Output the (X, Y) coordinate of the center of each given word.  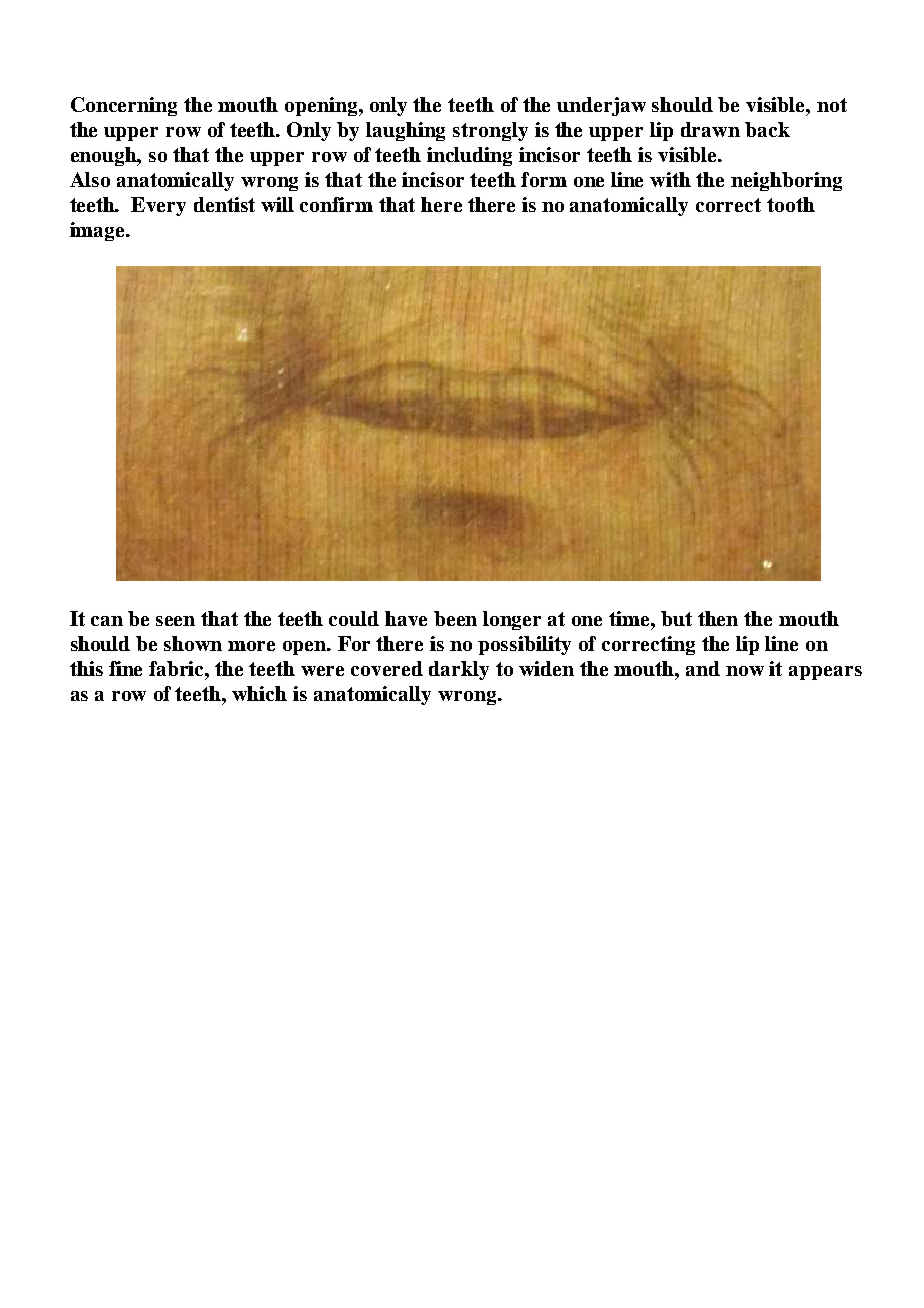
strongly (490, 131)
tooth (791, 204)
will (277, 204)
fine (125, 668)
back (767, 129)
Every (158, 206)
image (98, 231)
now (745, 671)
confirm (336, 204)
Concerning (124, 106)
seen (175, 621)
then (718, 618)
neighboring (786, 181)
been (455, 618)
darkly (459, 670)
